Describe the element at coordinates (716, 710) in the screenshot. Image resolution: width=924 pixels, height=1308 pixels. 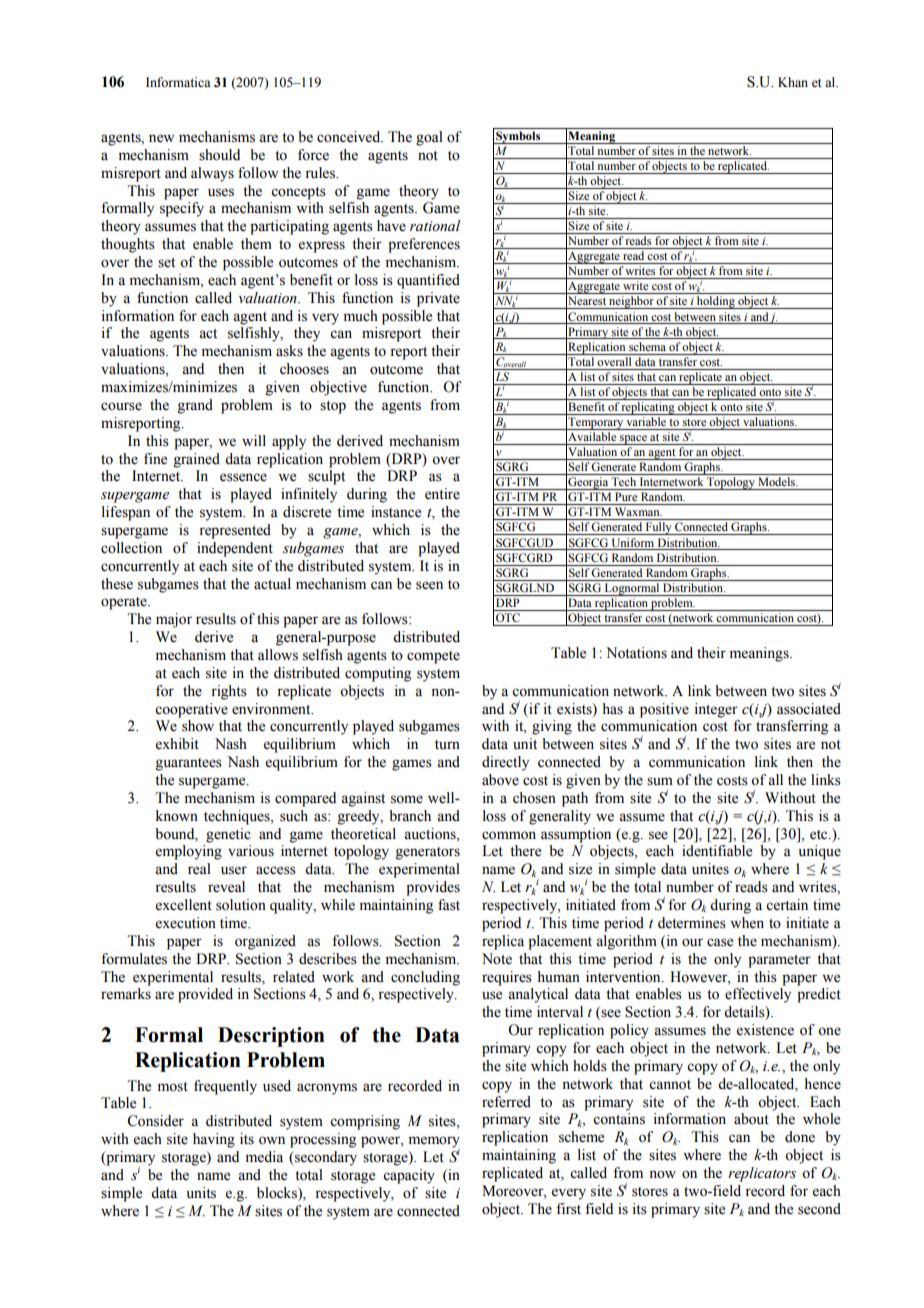
I see `integer` at that location.
